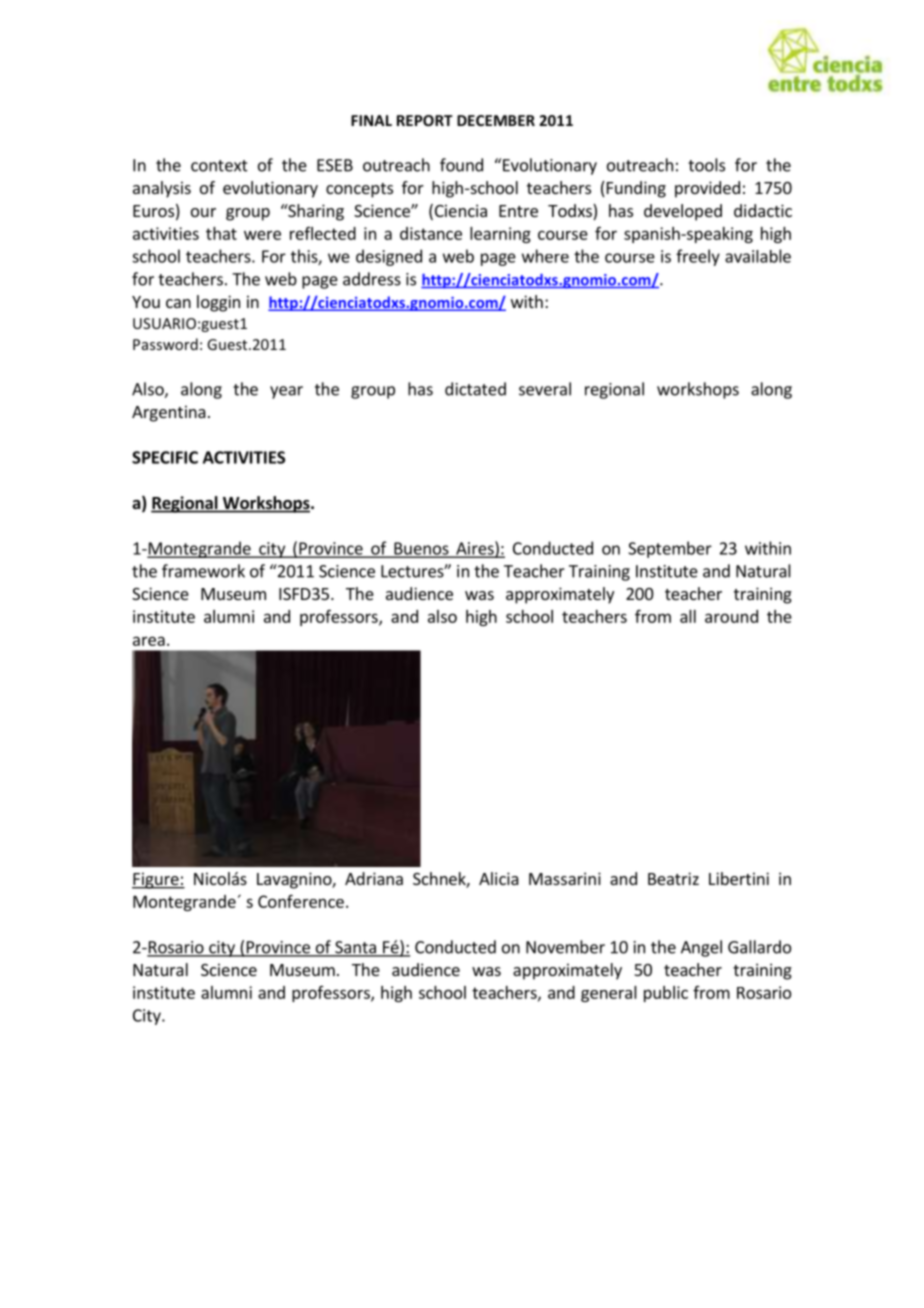 Image resolution: width=924 pixels, height=1308 pixels. What do you see at coordinates (219, 166) in the page?
I see `context` at bounding box center [219, 166].
